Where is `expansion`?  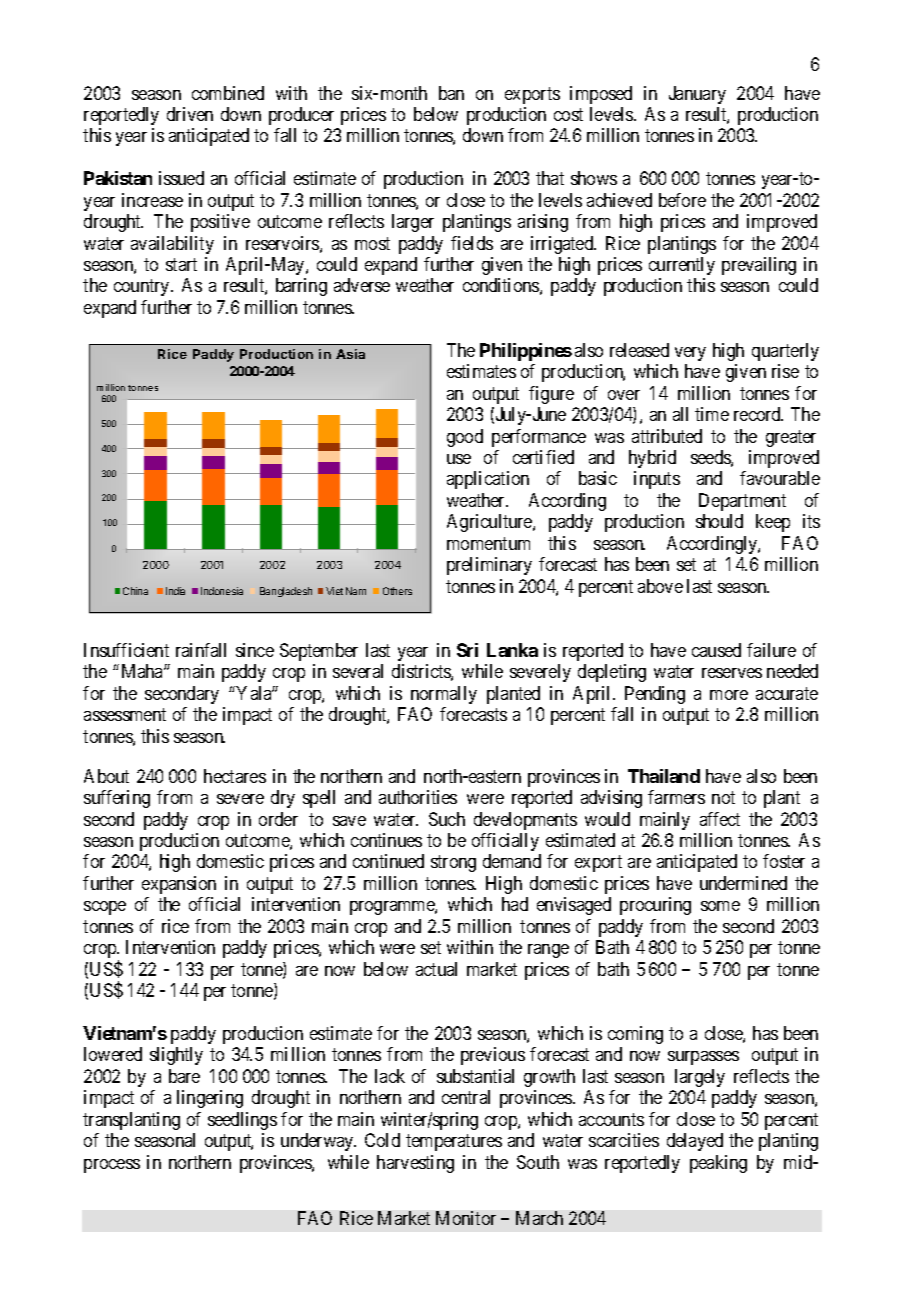
expansion is located at coordinates (179, 885).
